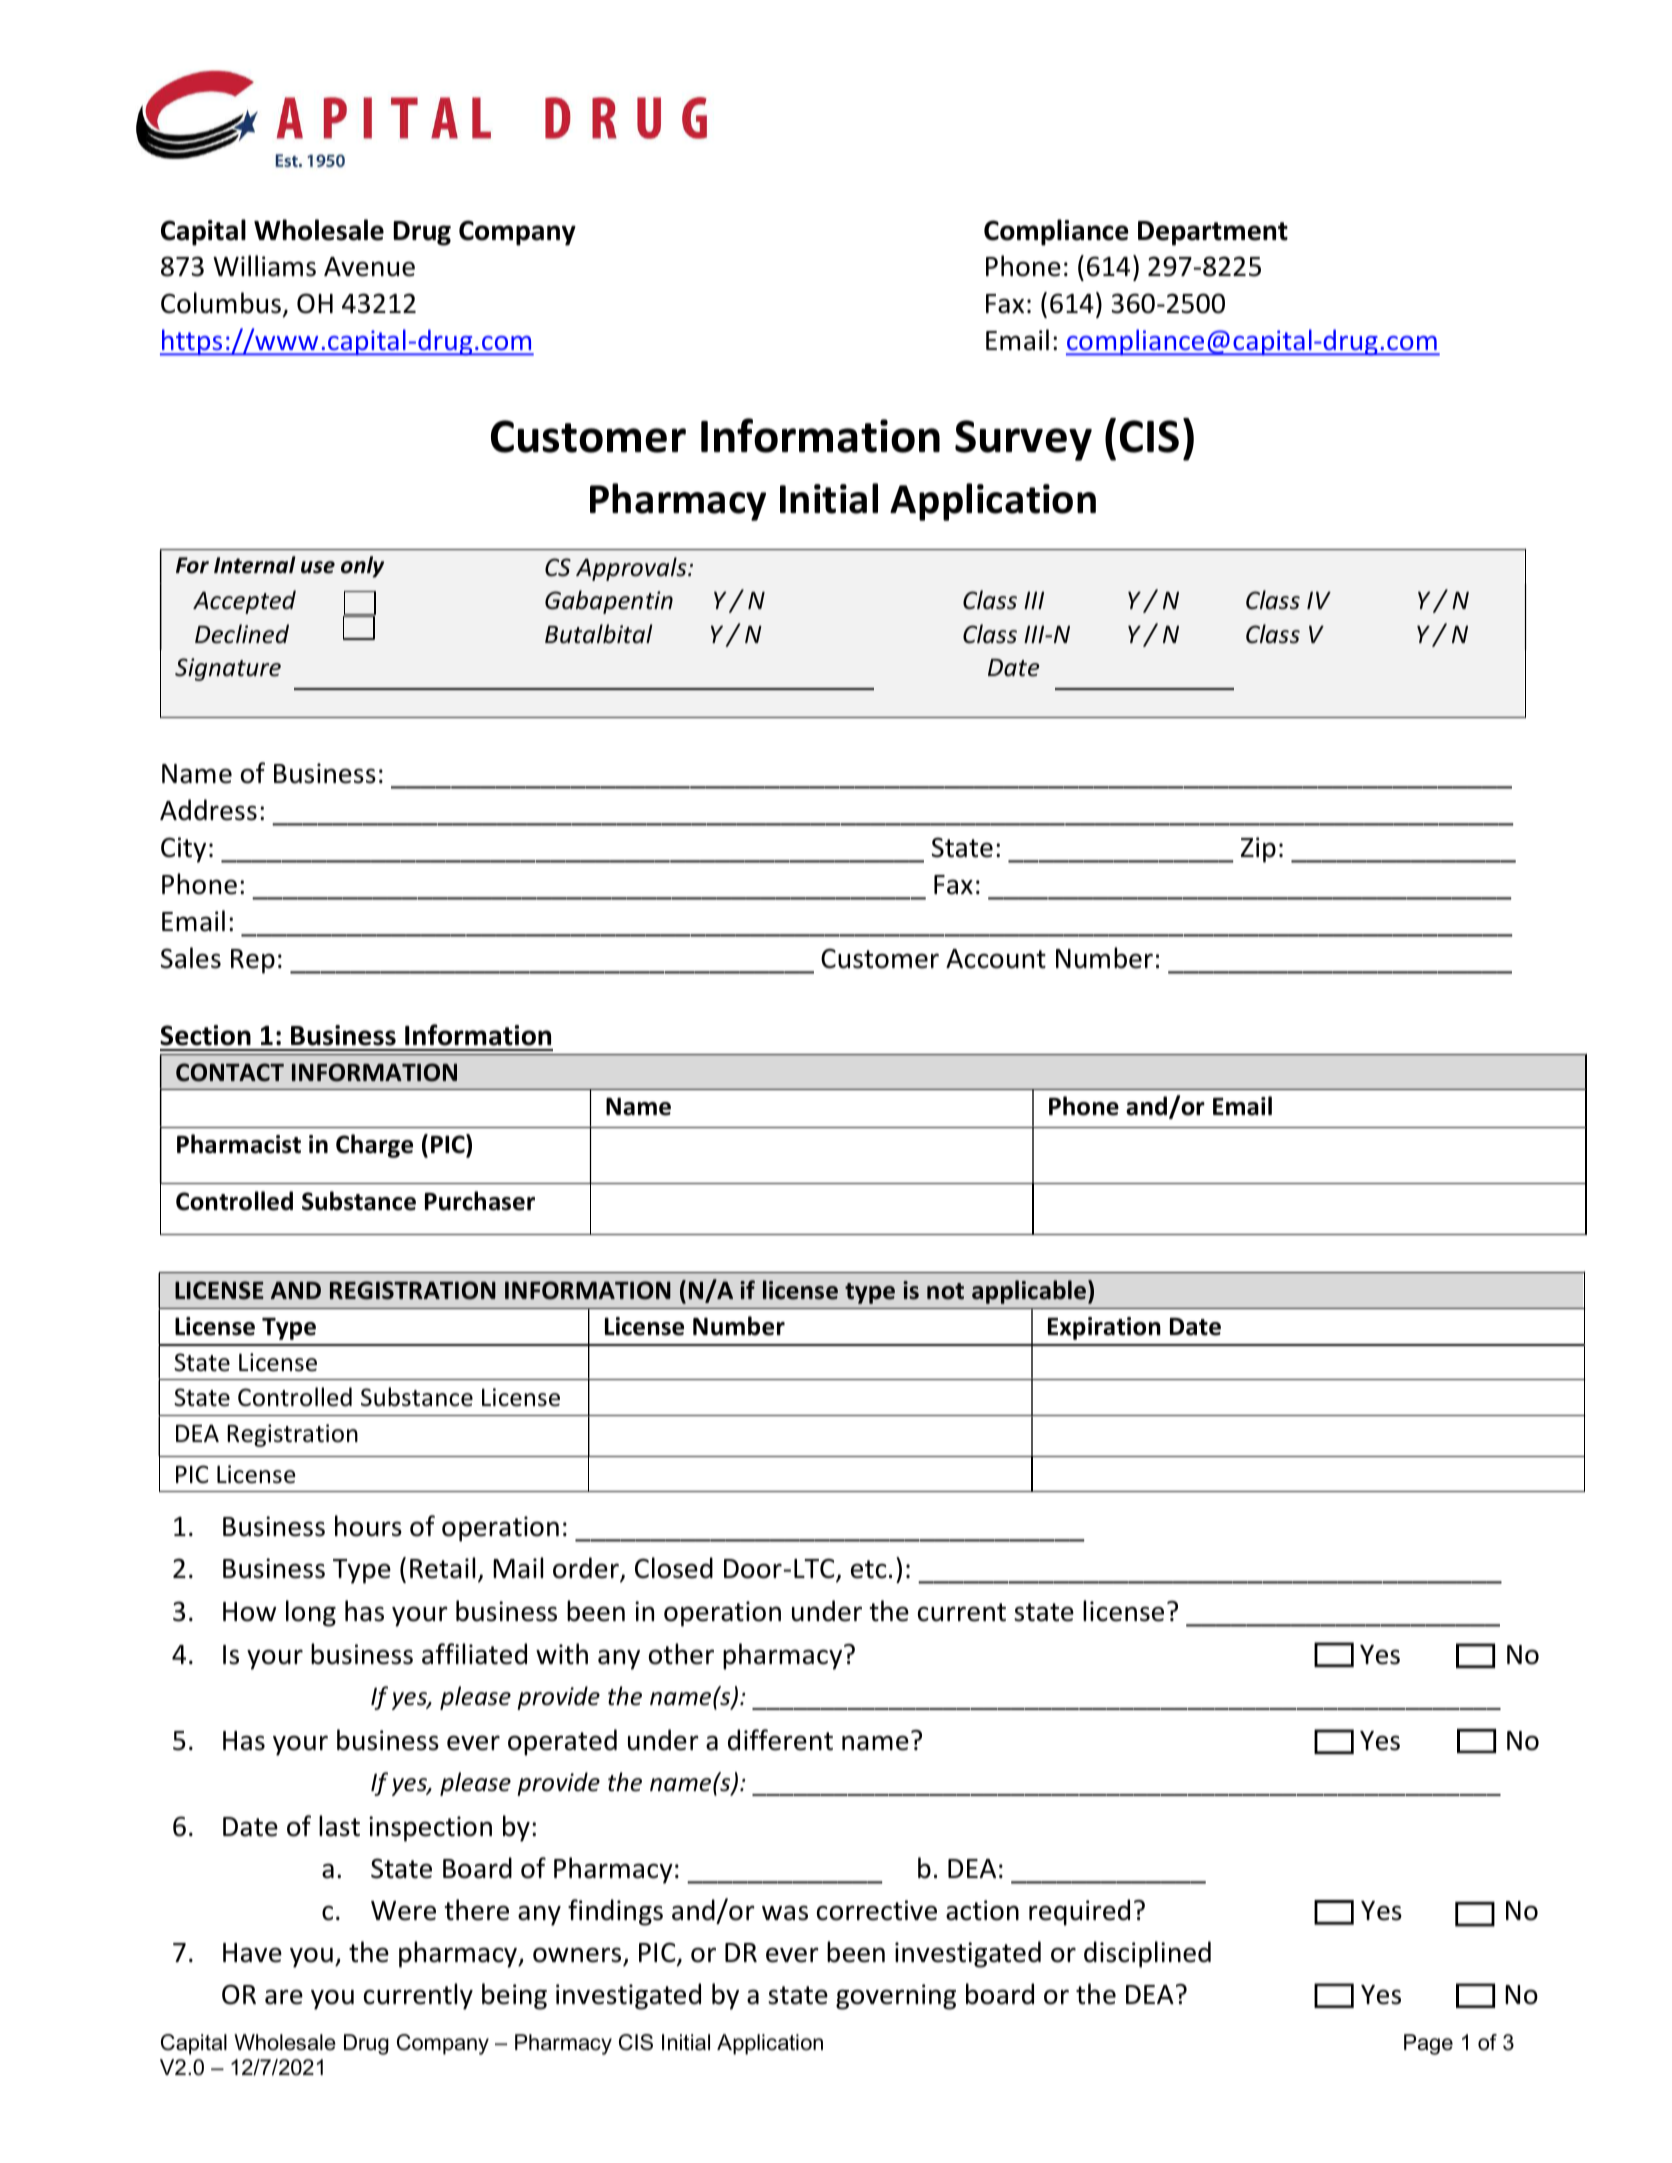  What do you see at coordinates (869, 1569) in the screenshot?
I see `etc` at bounding box center [869, 1569].
